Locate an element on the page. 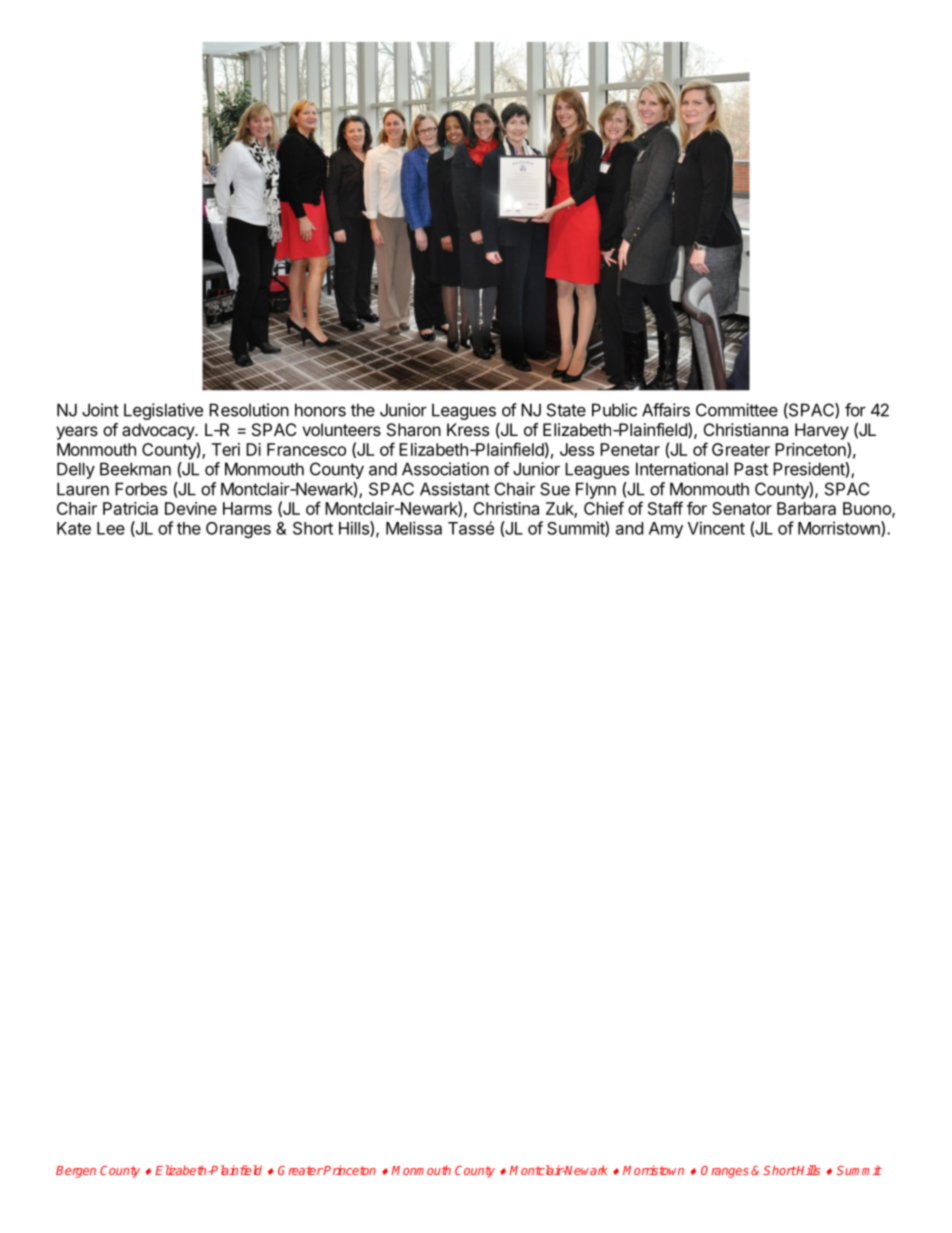  Barbara is located at coordinates (806, 508).
